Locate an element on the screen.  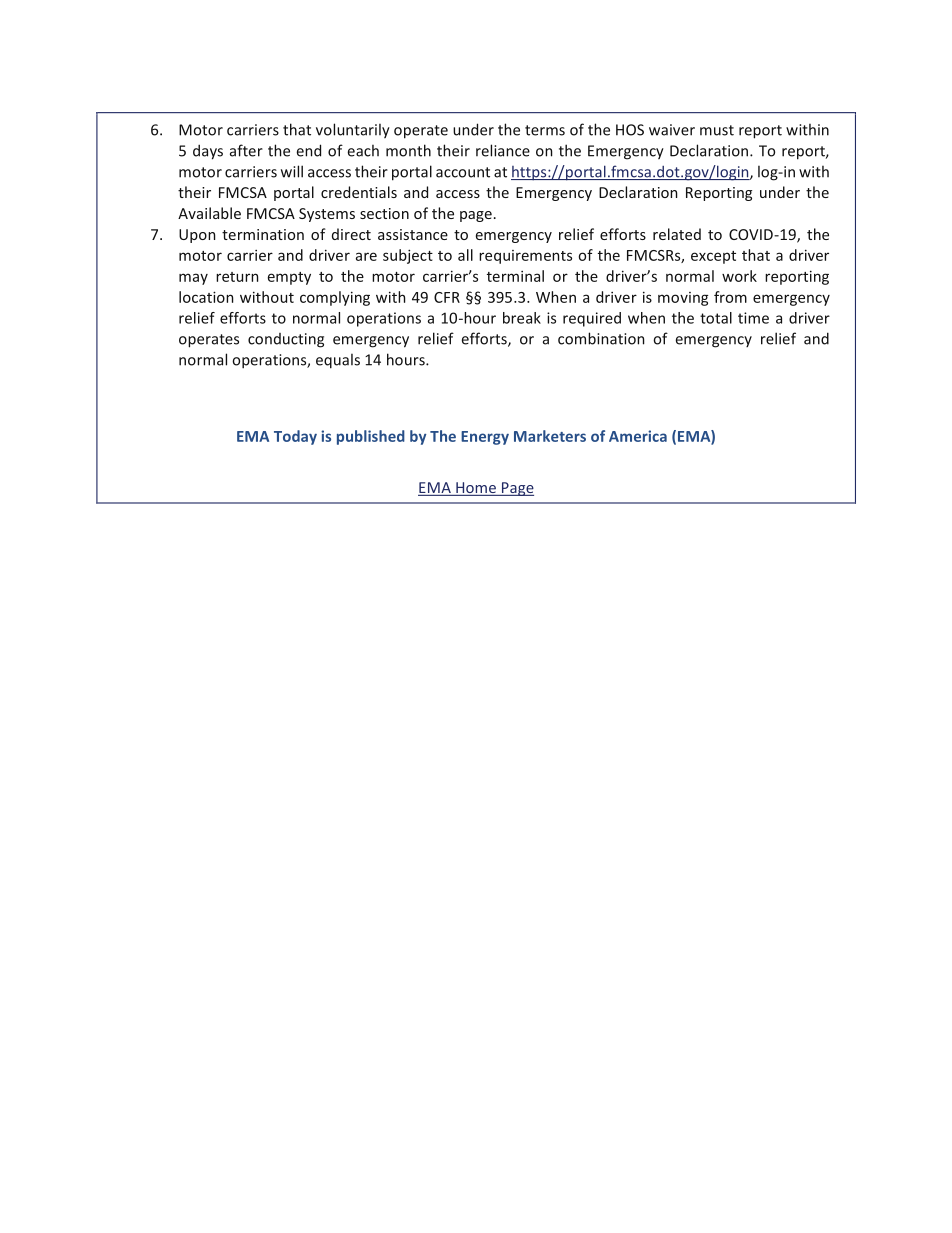
moving is located at coordinates (683, 299).
